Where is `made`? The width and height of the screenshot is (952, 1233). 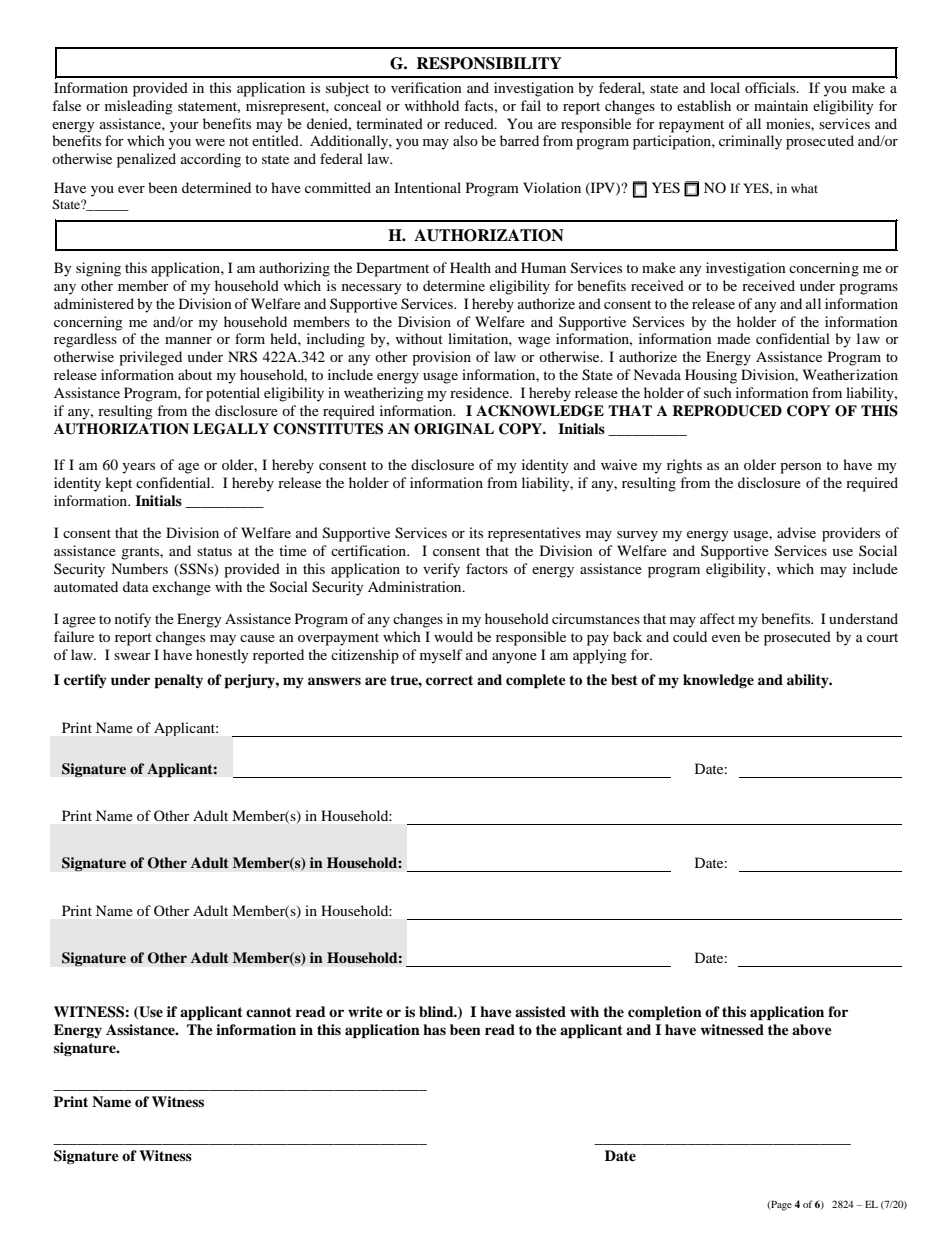
made is located at coordinates (733, 338).
